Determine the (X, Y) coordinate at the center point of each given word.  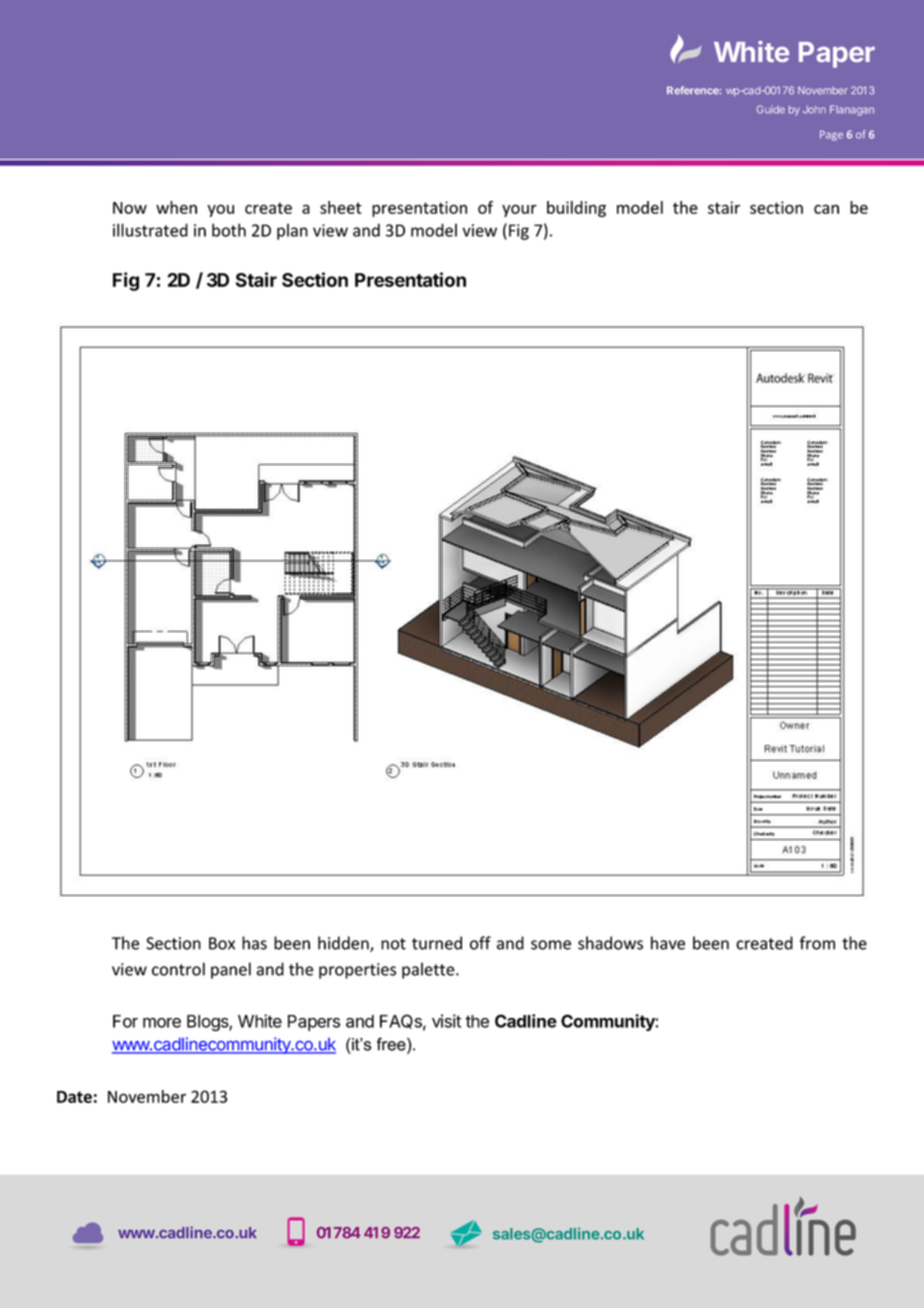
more (162, 1022)
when (176, 207)
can (826, 209)
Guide (771, 109)
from (817, 943)
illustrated (150, 230)
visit (446, 1021)
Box (222, 943)
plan (292, 231)
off (480, 943)
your (519, 210)
